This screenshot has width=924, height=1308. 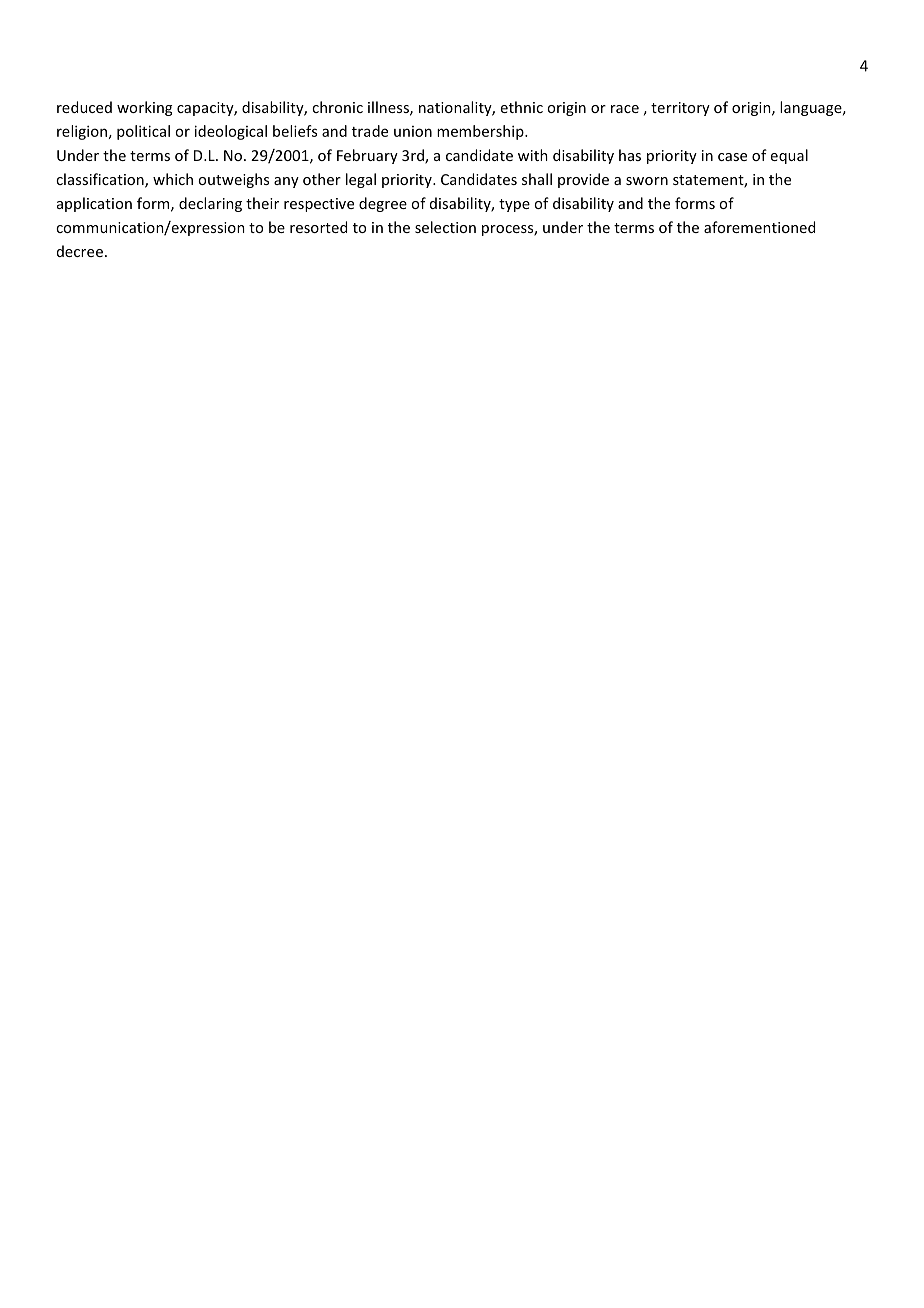 What do you see at coordinates (445, 227) in the screenshot?
I see `selection` at bounding box center [445, 227].
